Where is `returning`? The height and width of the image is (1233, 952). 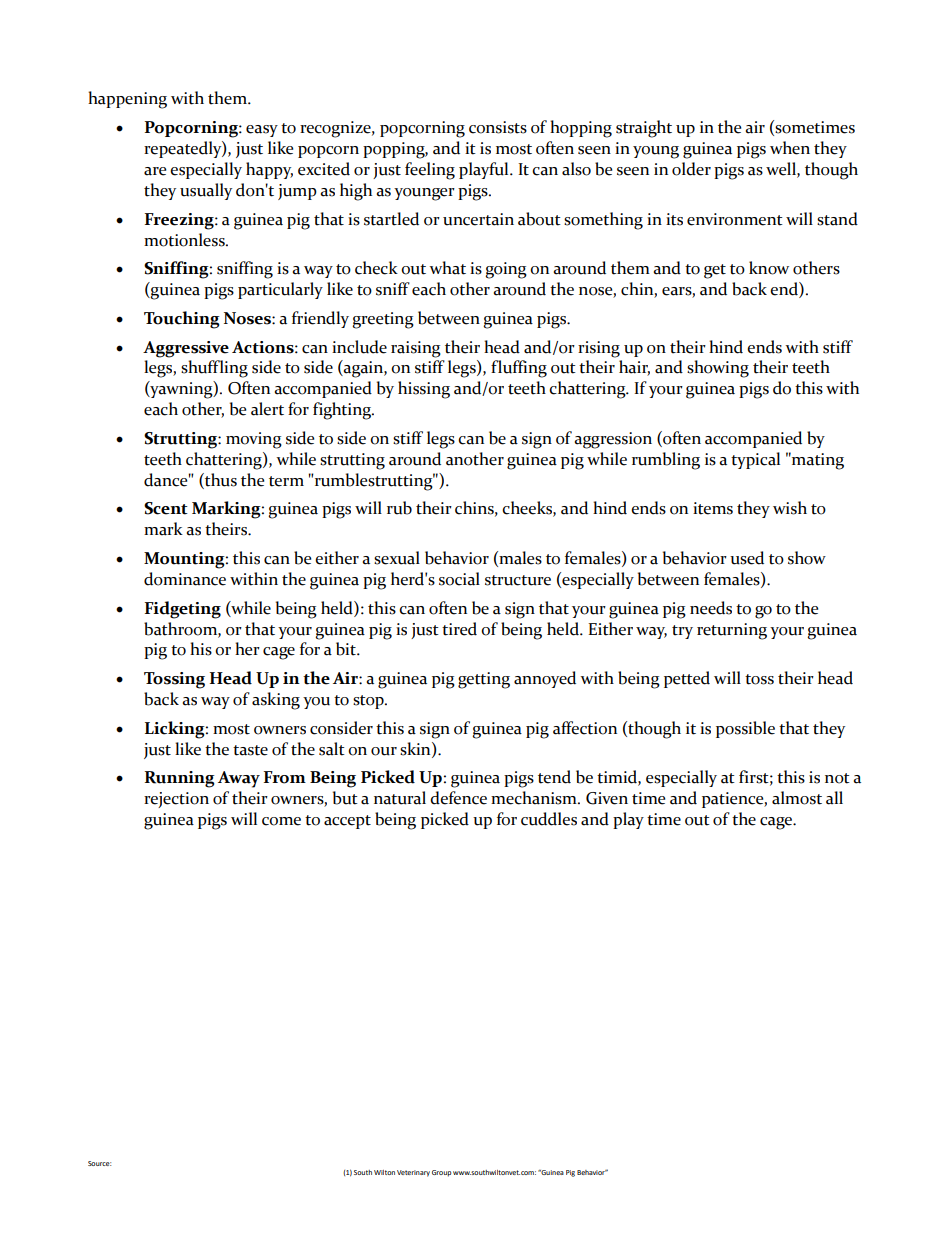
returning is located at coordinates (732, 631).
